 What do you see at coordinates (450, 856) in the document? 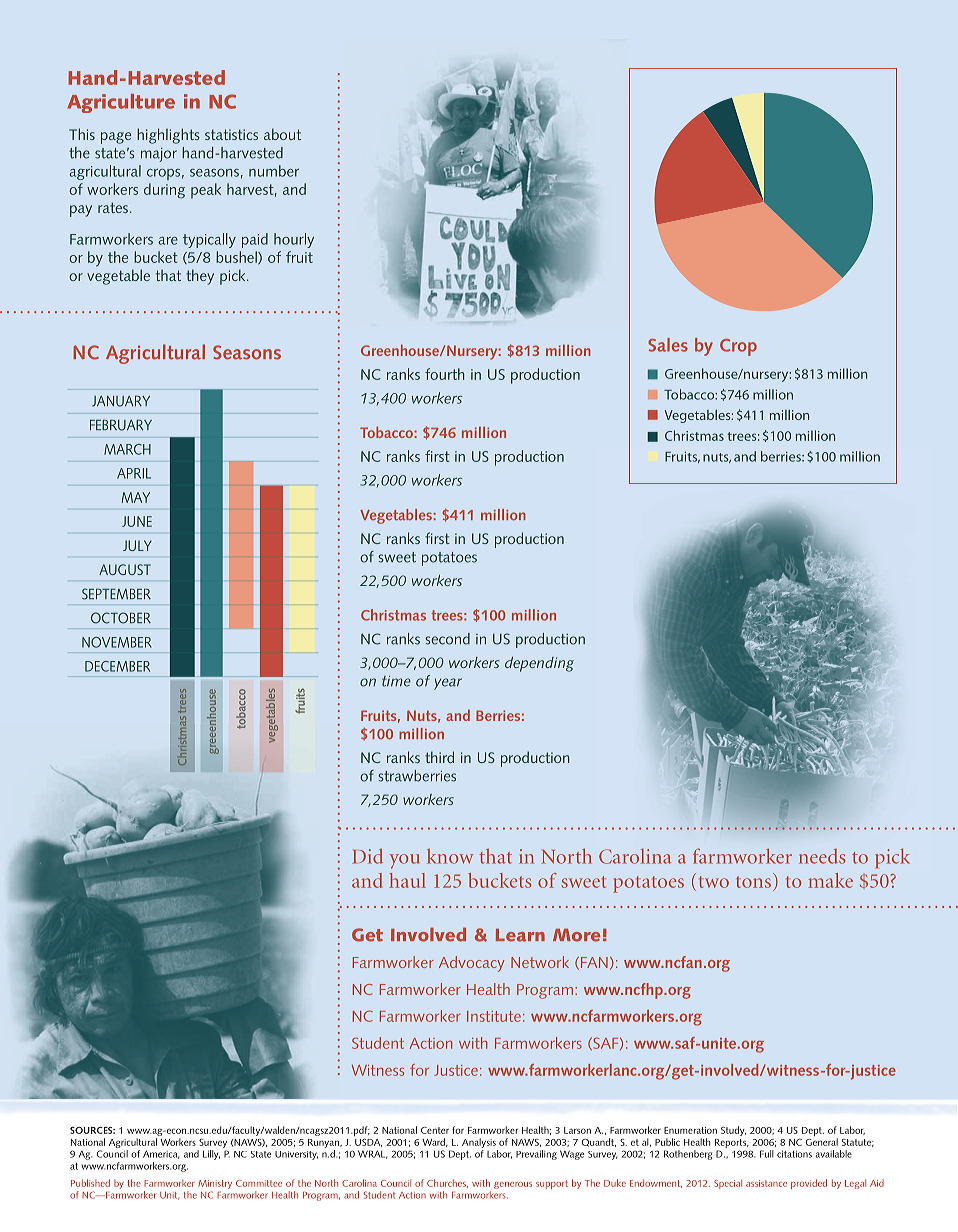
I see `know` at bounding box center [450, 856].
